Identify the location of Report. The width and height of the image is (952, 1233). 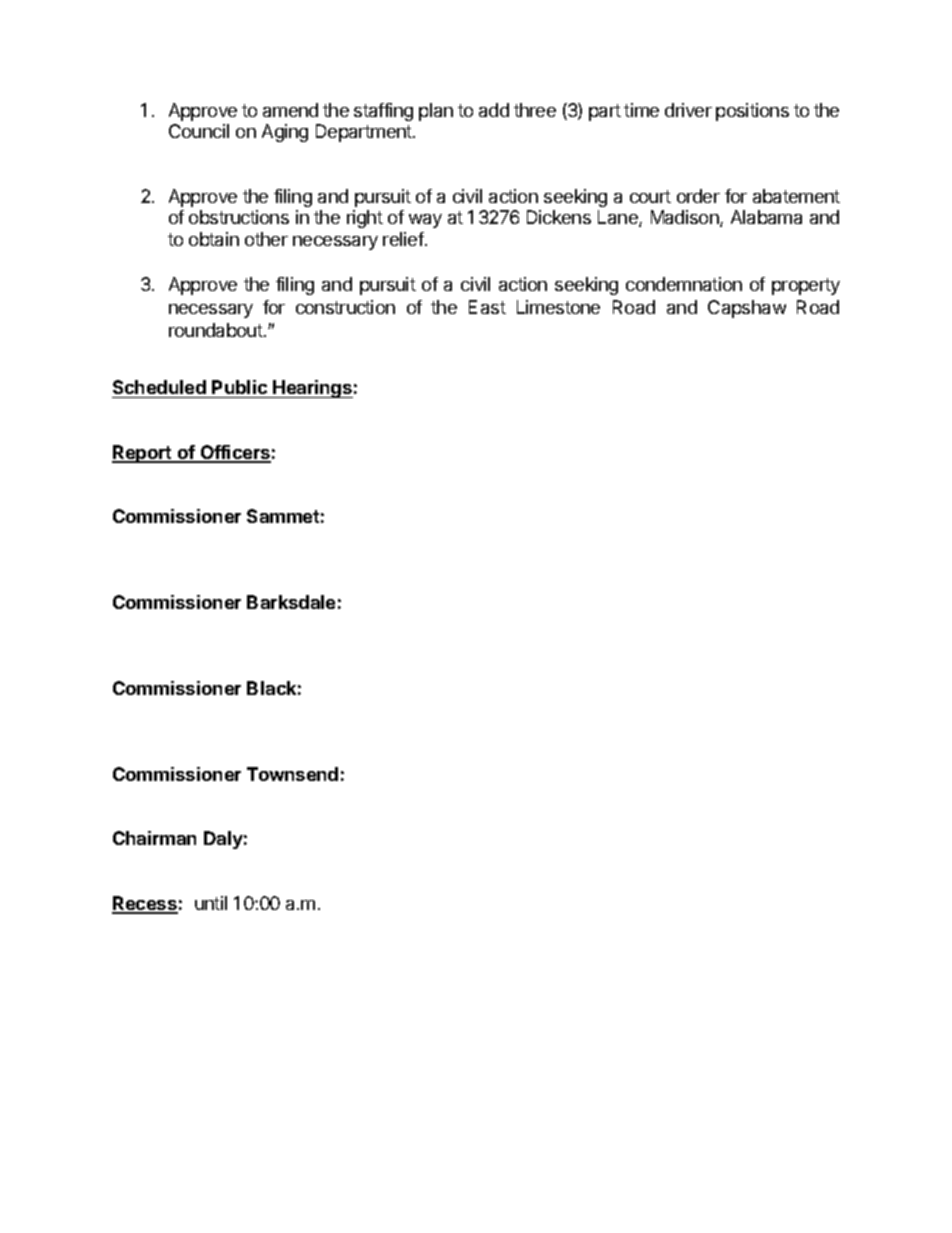
(143, 454).
